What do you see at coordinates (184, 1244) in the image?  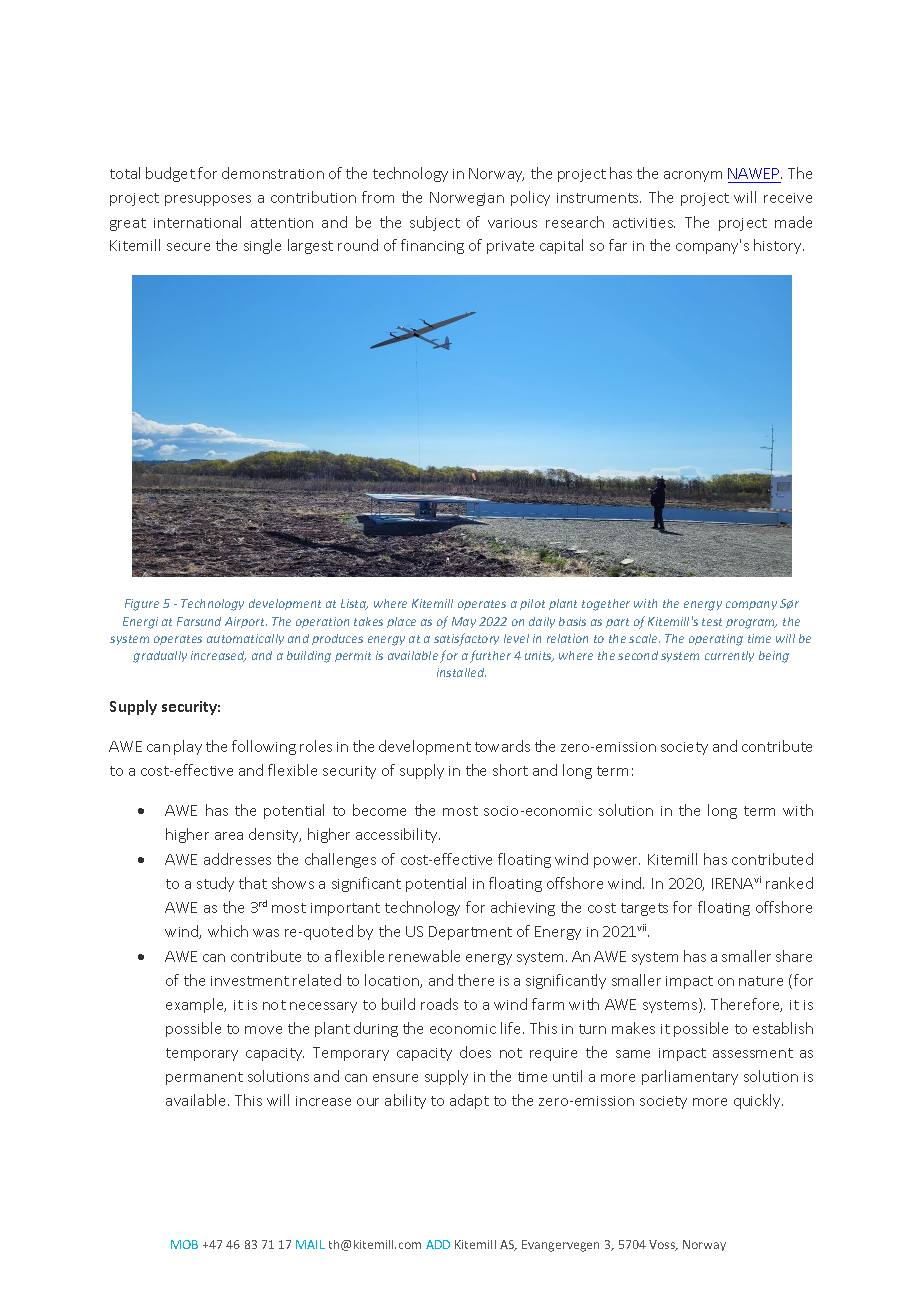 I see `MOB` at bounding box center [184, 1244].
